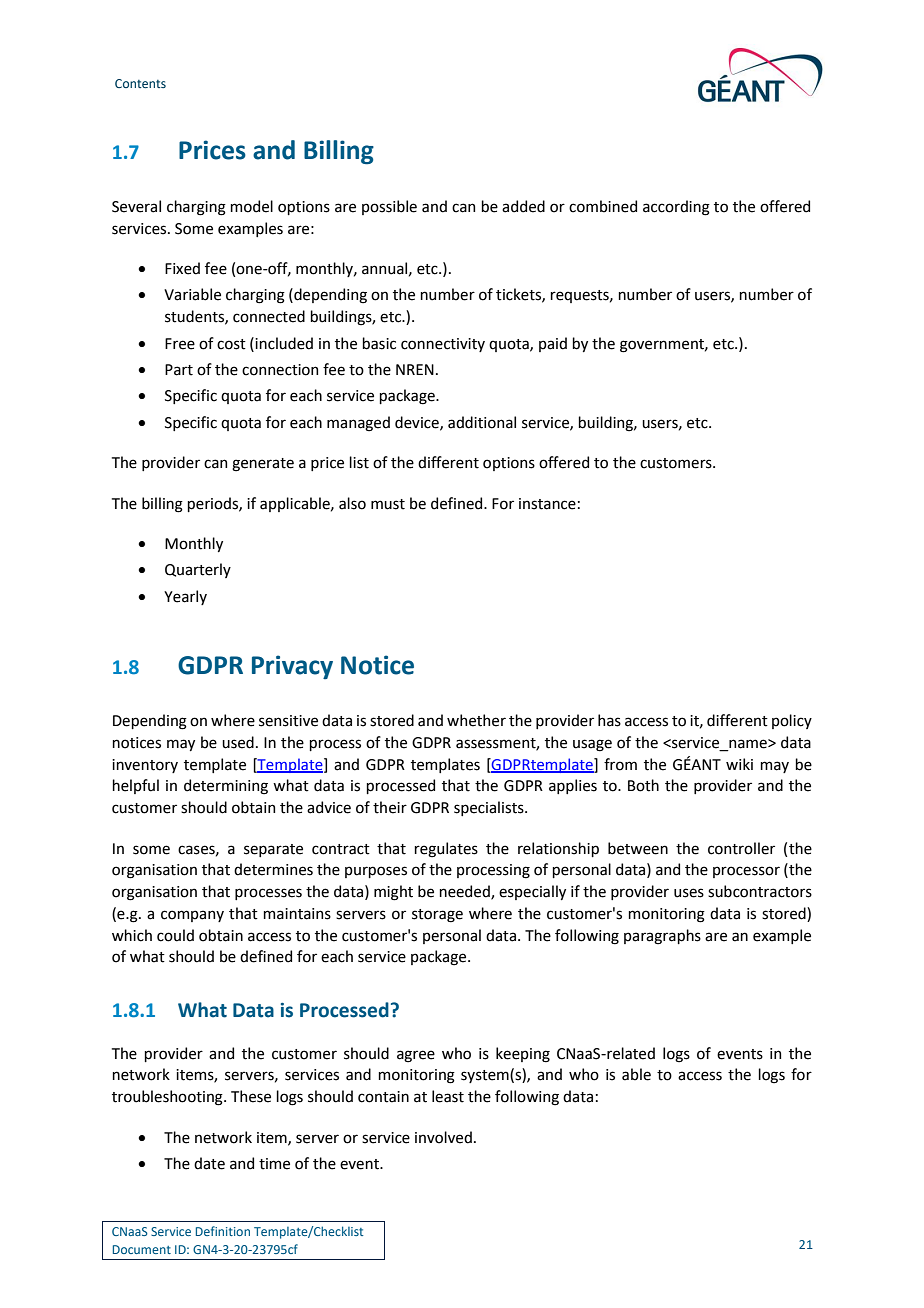  Describe the element at coordinates (273, 850) in the screenshot. I see `separate` at that location.
